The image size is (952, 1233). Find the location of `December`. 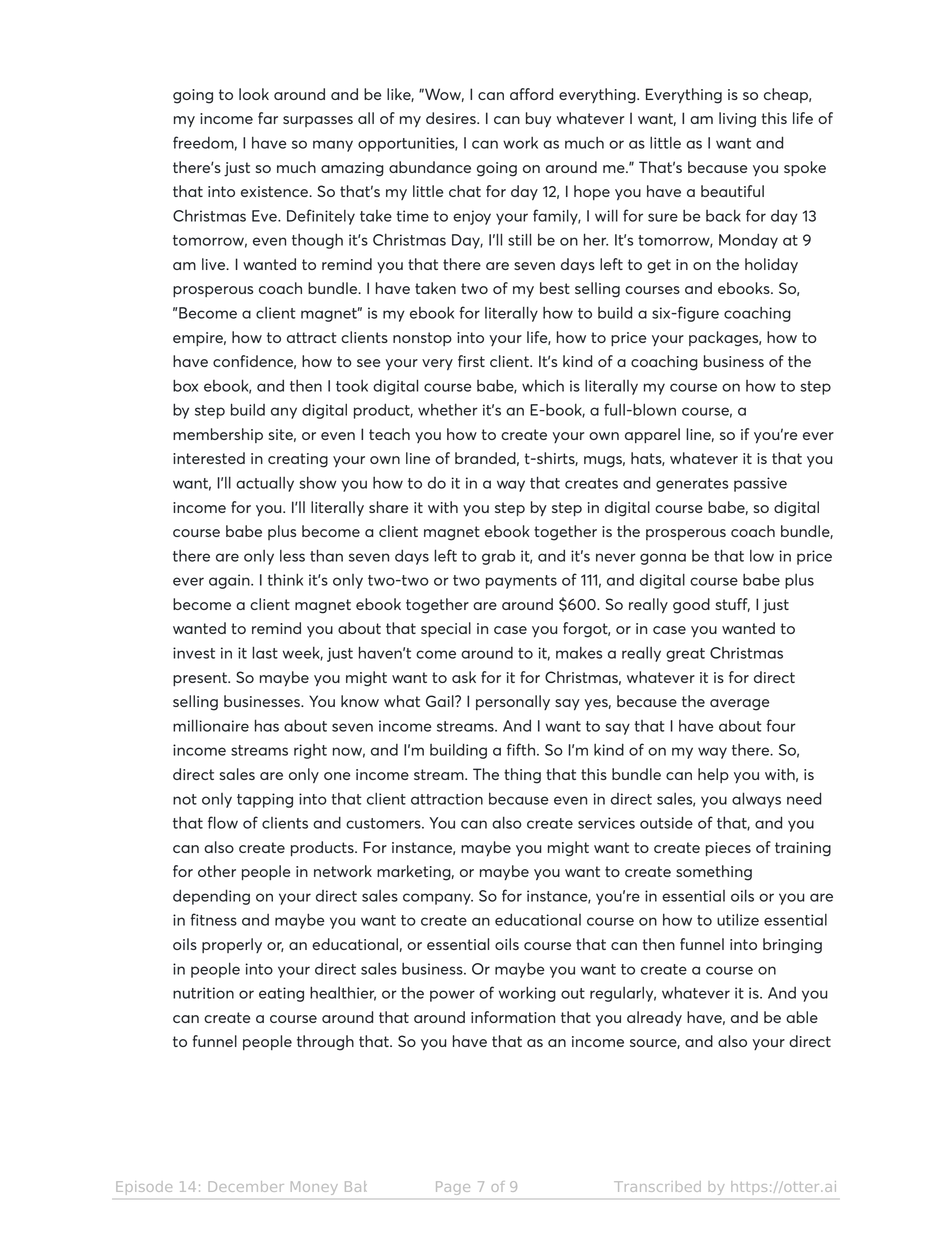

December is located at coordinates (246, 1186).
